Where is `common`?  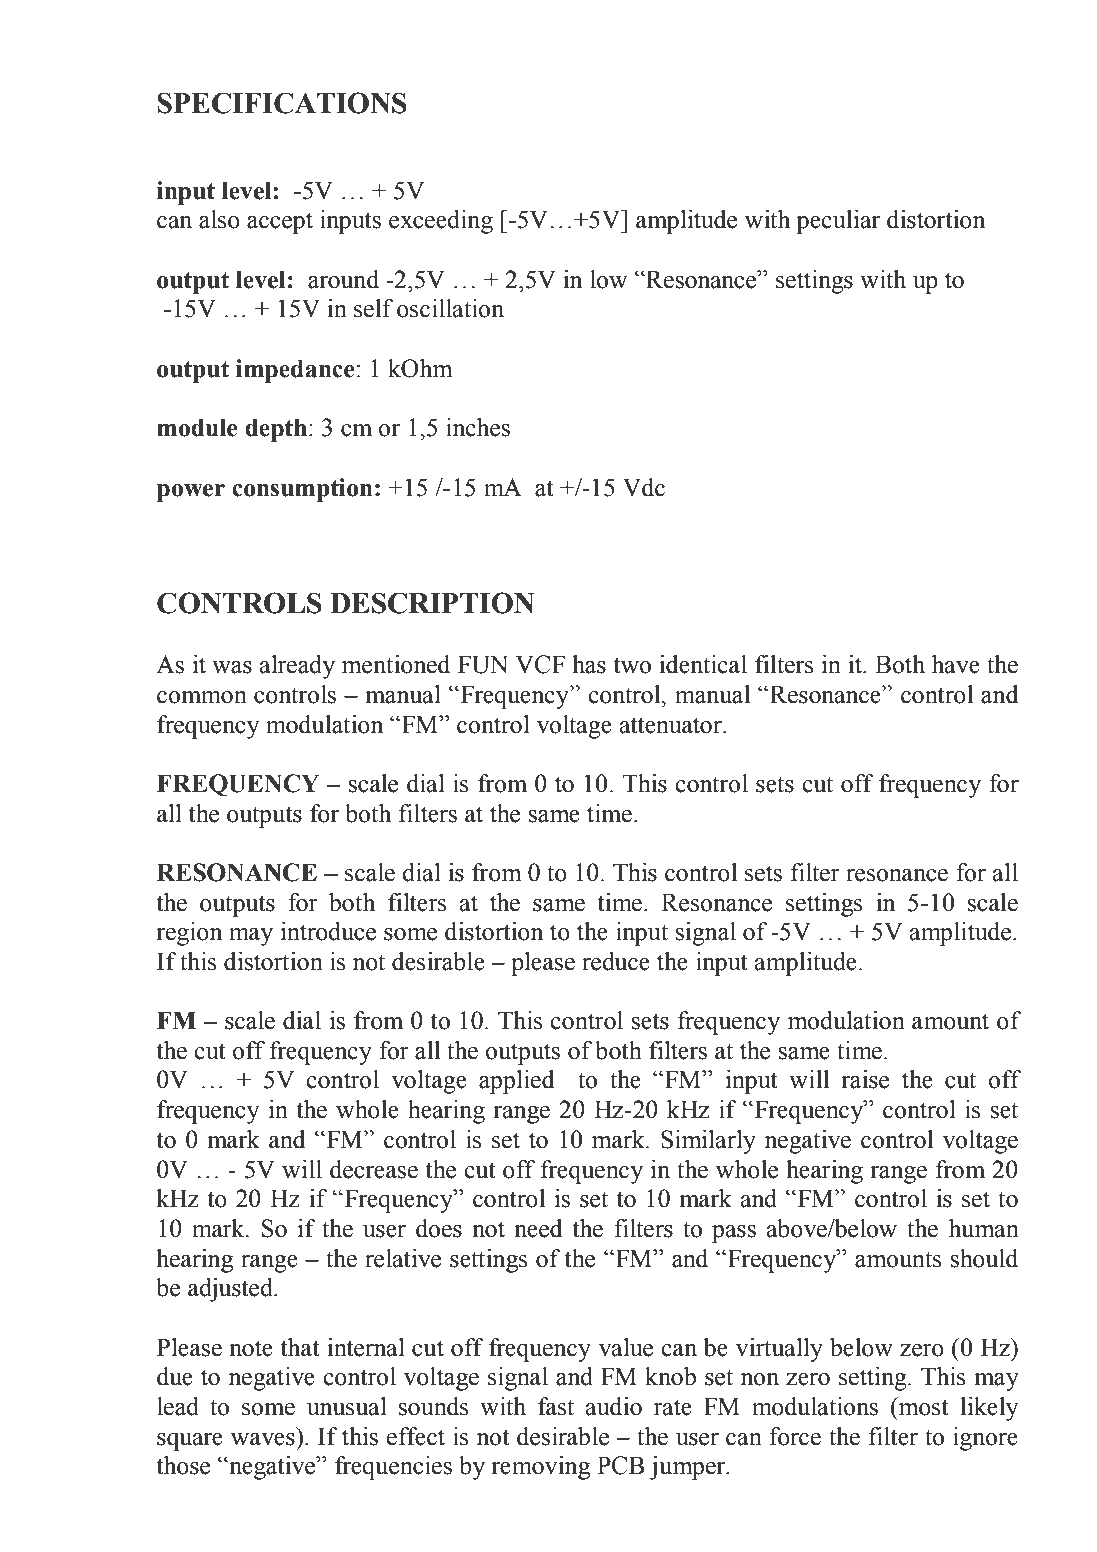
common is located at coordinates (202, 697).
